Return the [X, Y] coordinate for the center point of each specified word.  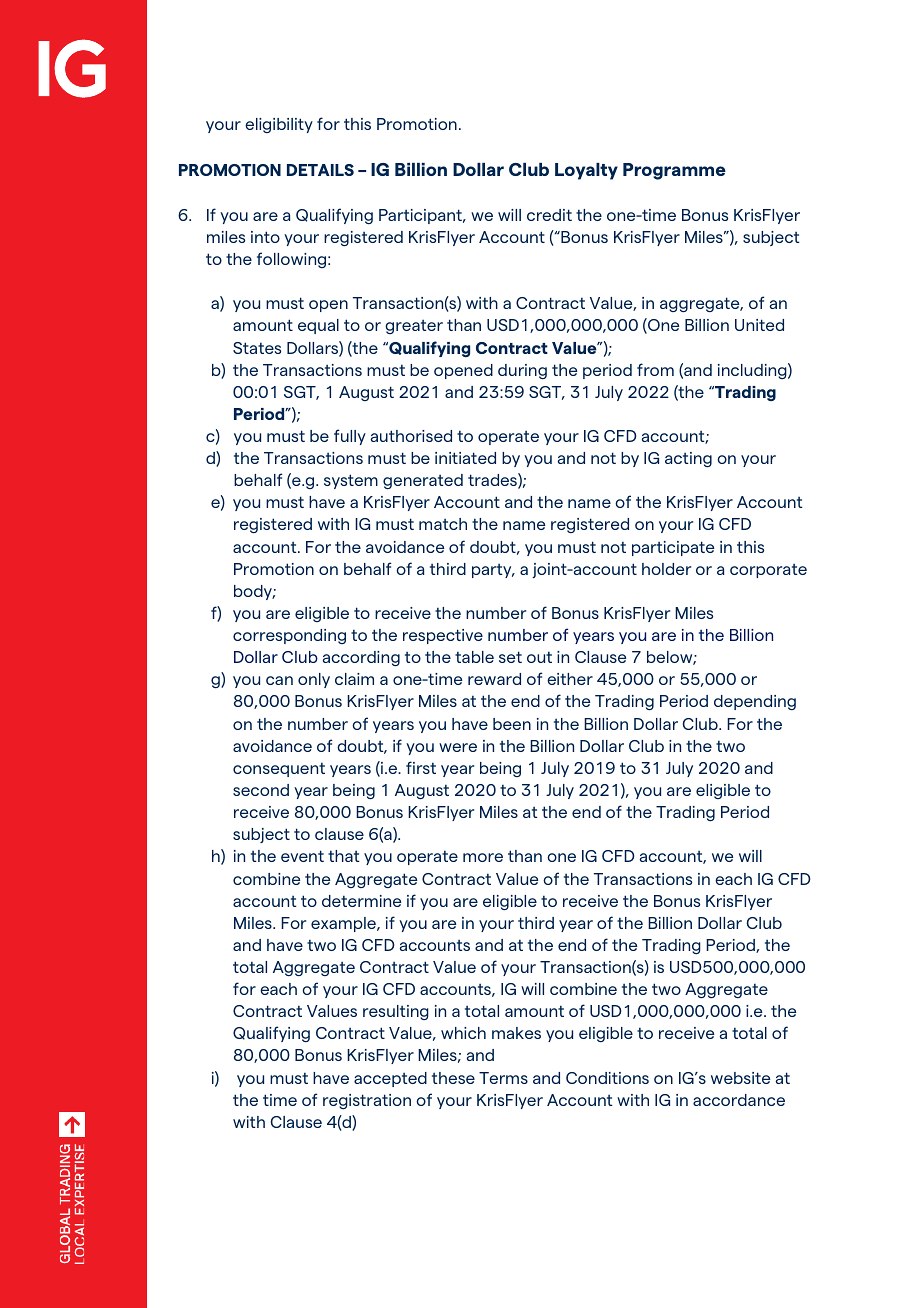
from [655, 369]
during [522, 371]
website [740, 1078]
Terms [503, 1078]
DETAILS [320, 170]
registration [367, 1101]
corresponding [289, 636]
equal [318, 326]
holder [666, 569]
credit [549, 215]
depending [755, 702]
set [510, 657]
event [302, 856]
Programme [674, 171]
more [483, 857]
